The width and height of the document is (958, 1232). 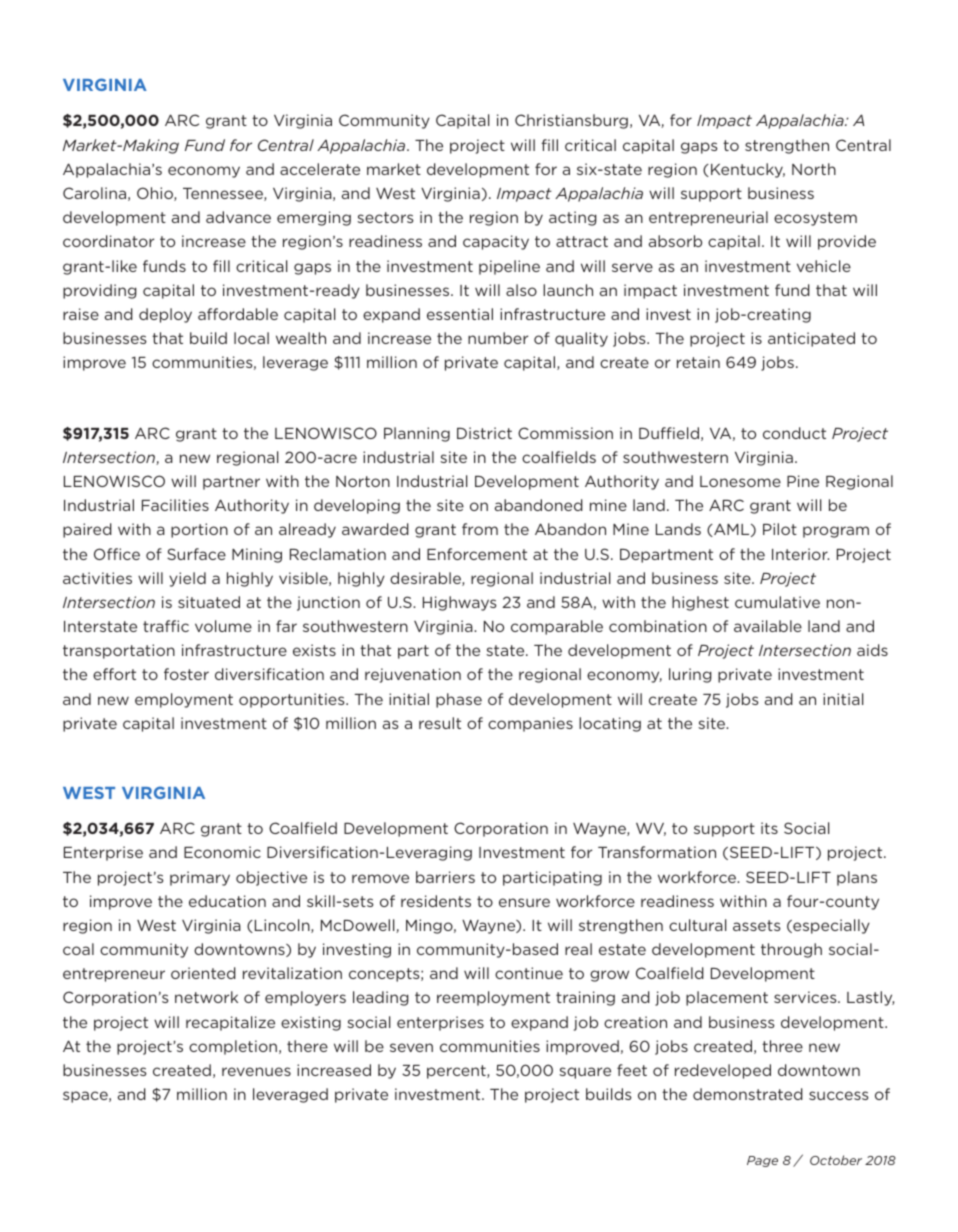 I want to click on revenues, so click(x=256, y=1071).
